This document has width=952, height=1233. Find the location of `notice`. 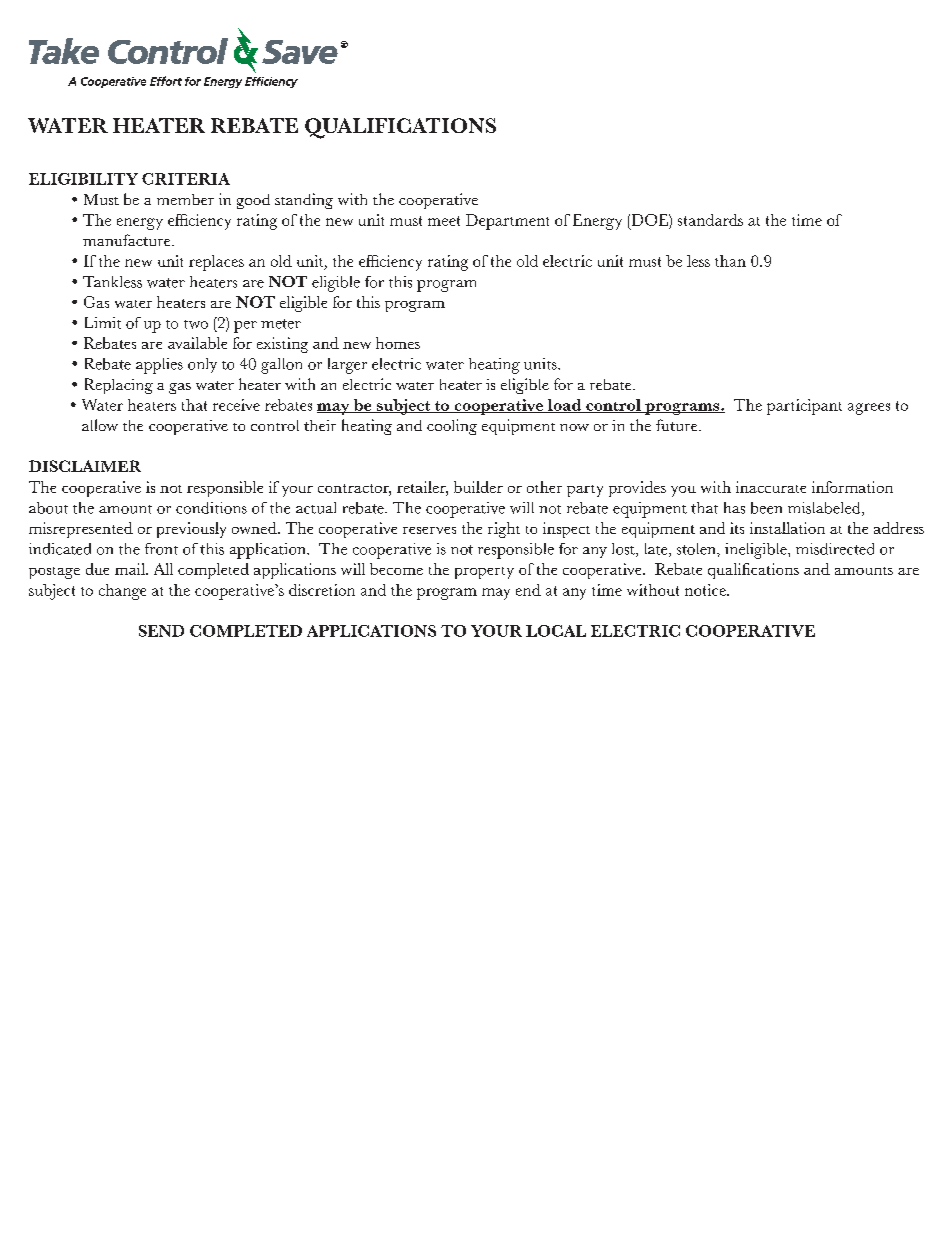

notice is located at coordinates (706, 590).
